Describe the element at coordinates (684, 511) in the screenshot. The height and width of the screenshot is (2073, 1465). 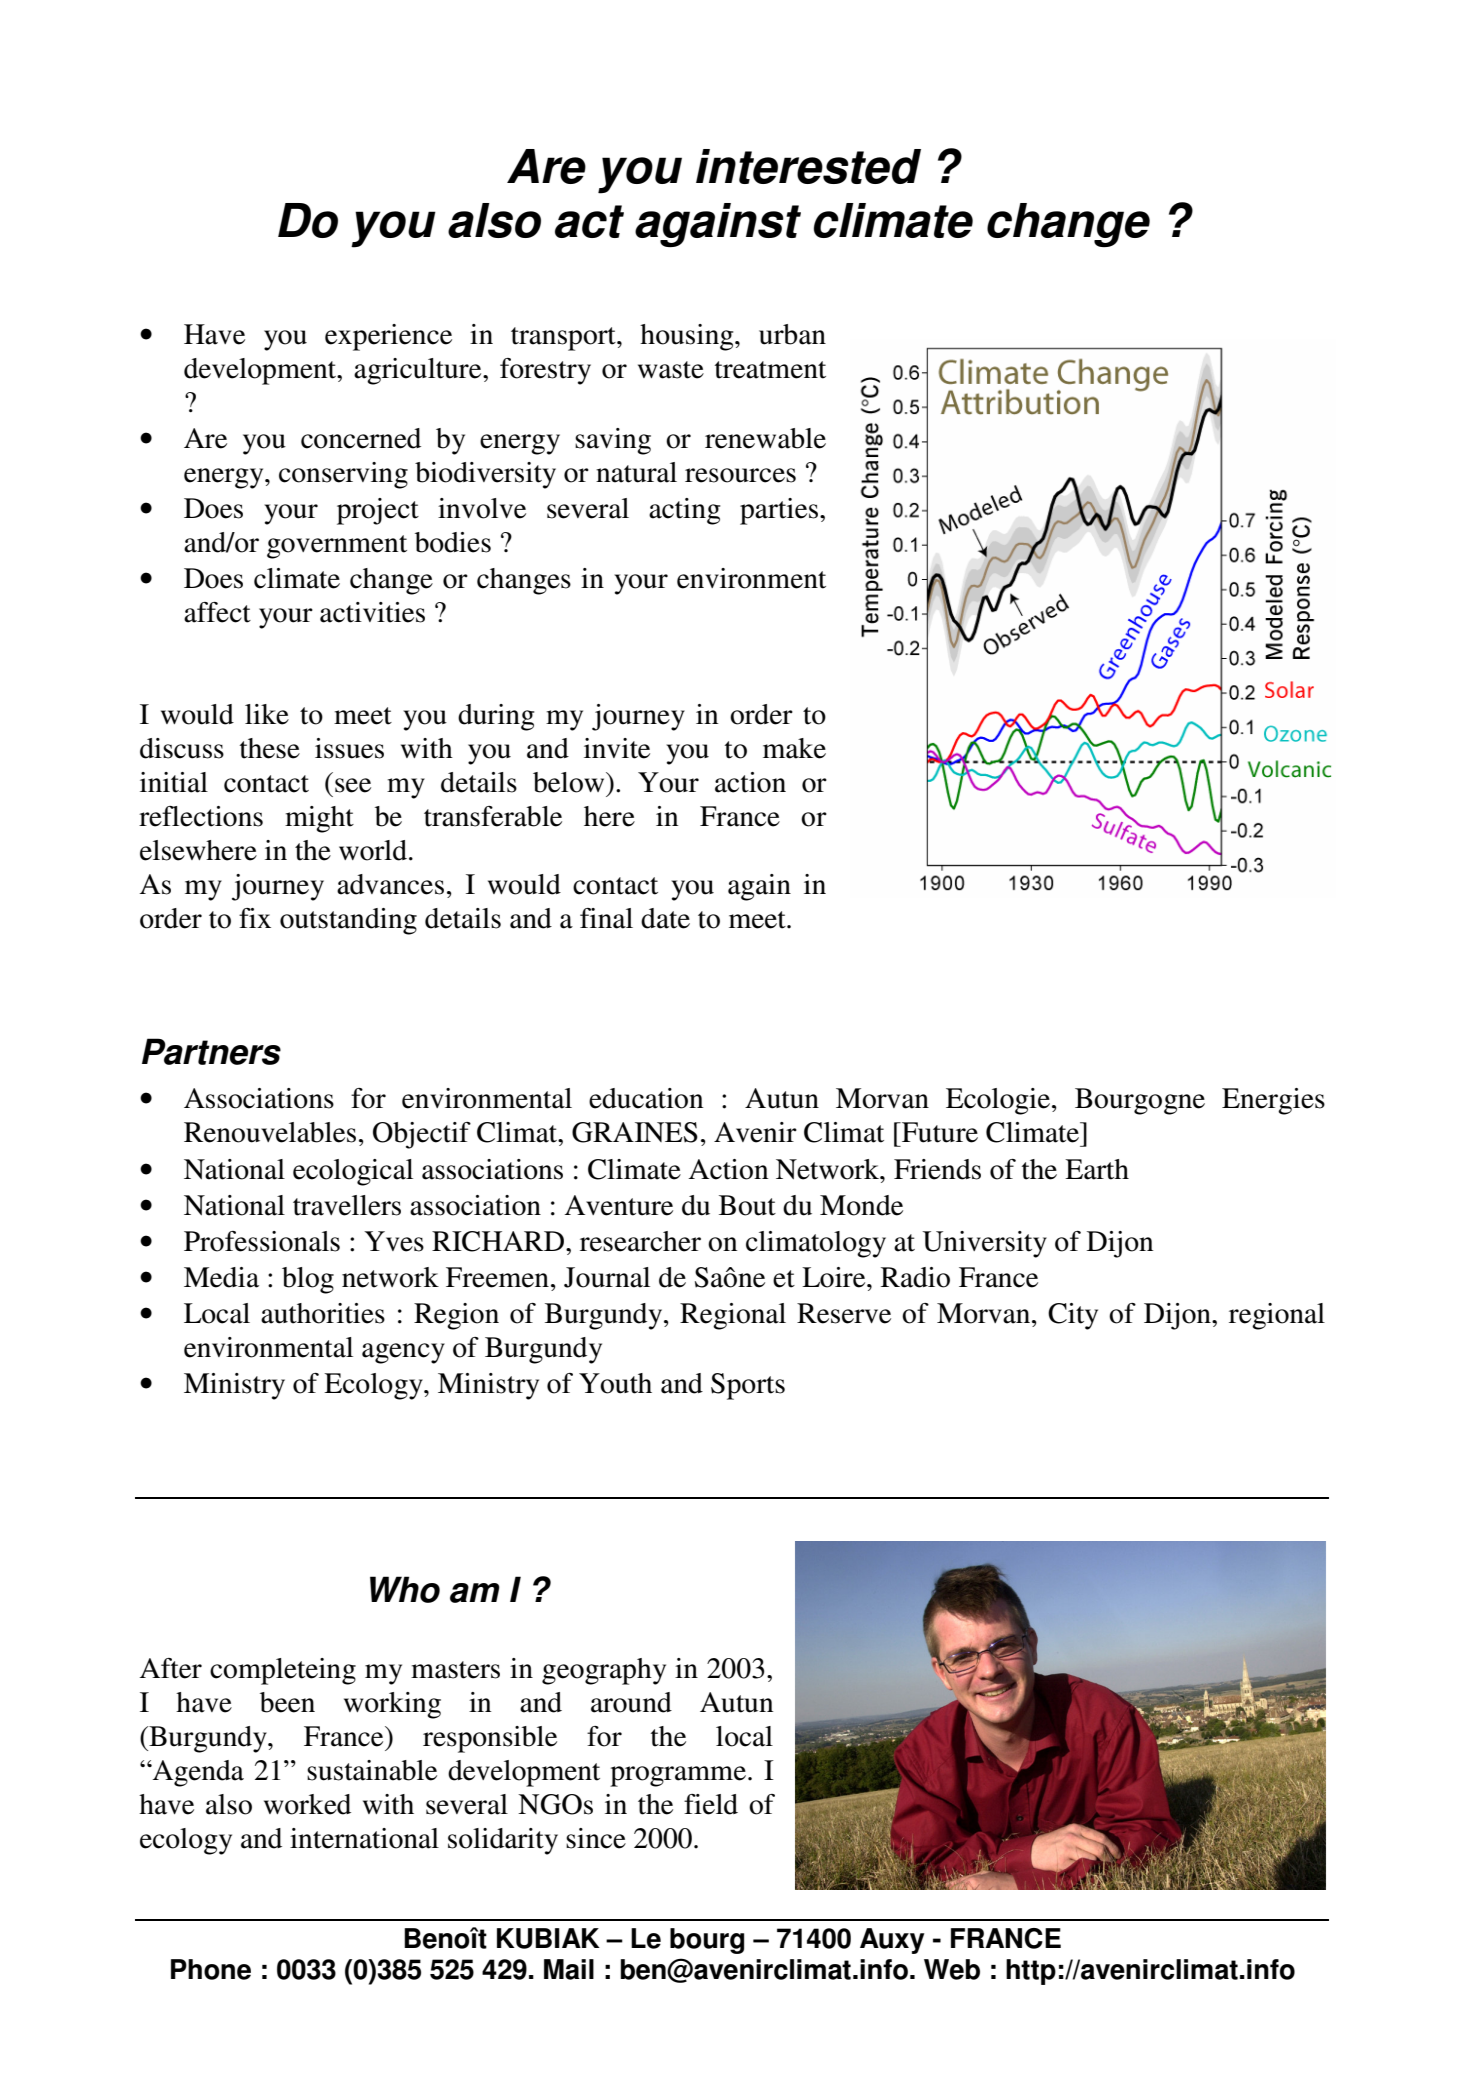
I see `acting` at that location.
